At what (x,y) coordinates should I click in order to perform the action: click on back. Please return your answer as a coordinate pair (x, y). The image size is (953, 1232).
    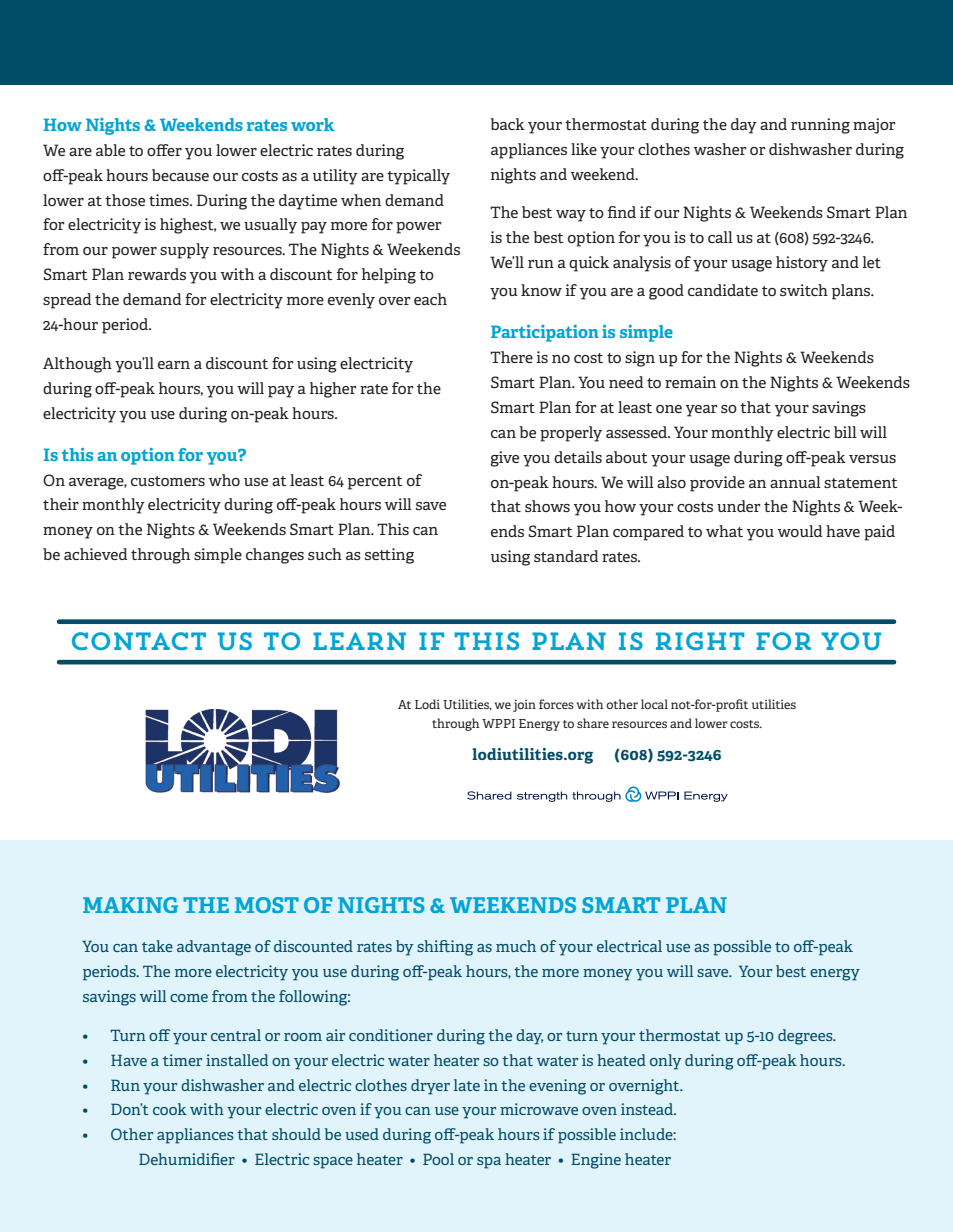
    Looking at the image, I should click on (507, 124).
